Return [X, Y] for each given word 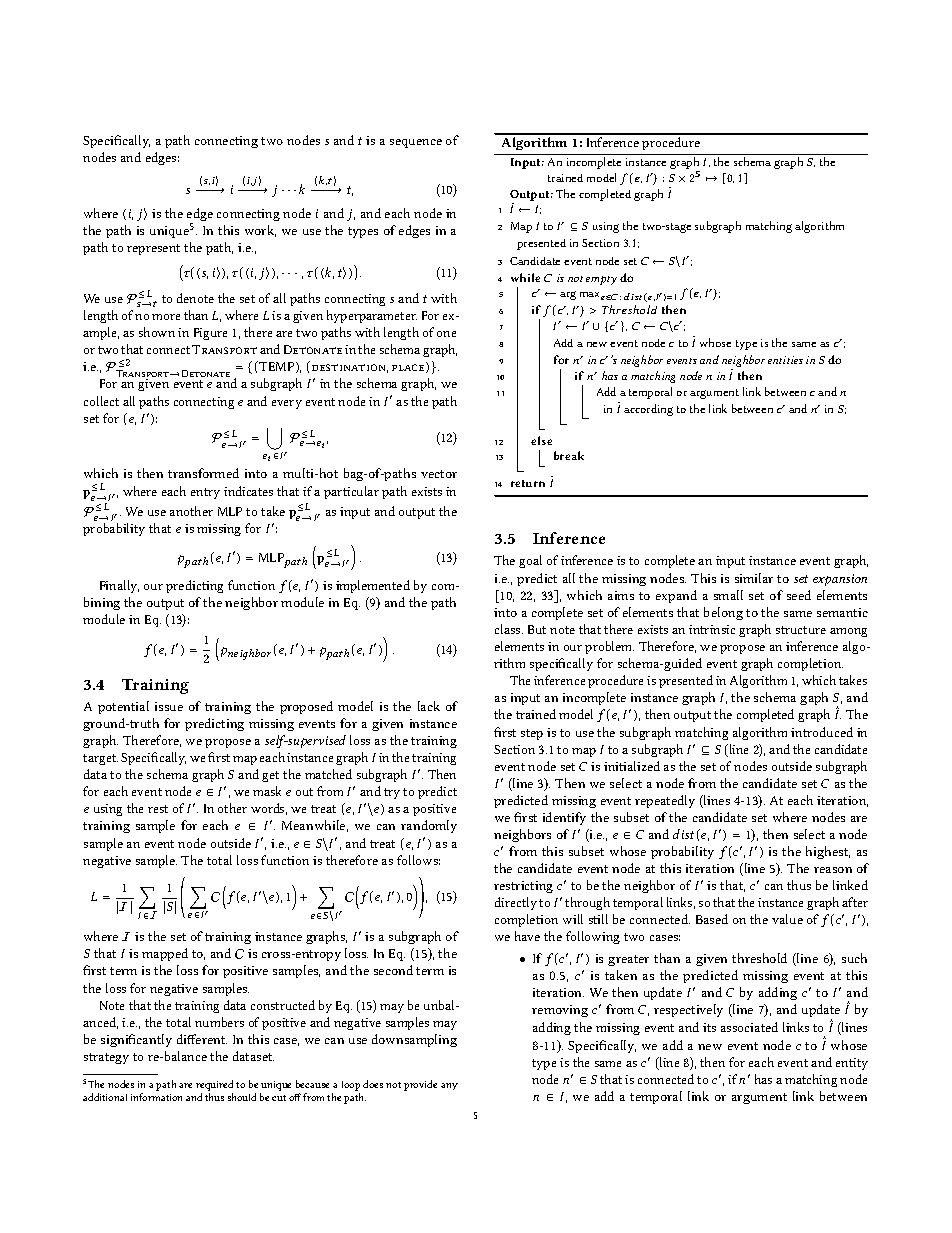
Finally [119, 586]
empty [601, 280]
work [260, 231]
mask [267, 791]
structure [801, 630]
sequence [416, 143]
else [541, 440]
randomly [429, 826]
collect [101, 401]
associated [749, 1027]
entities [785, 360]
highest [828, 852]
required [214, 1085]
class [509, 629]
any [449, 1086]
